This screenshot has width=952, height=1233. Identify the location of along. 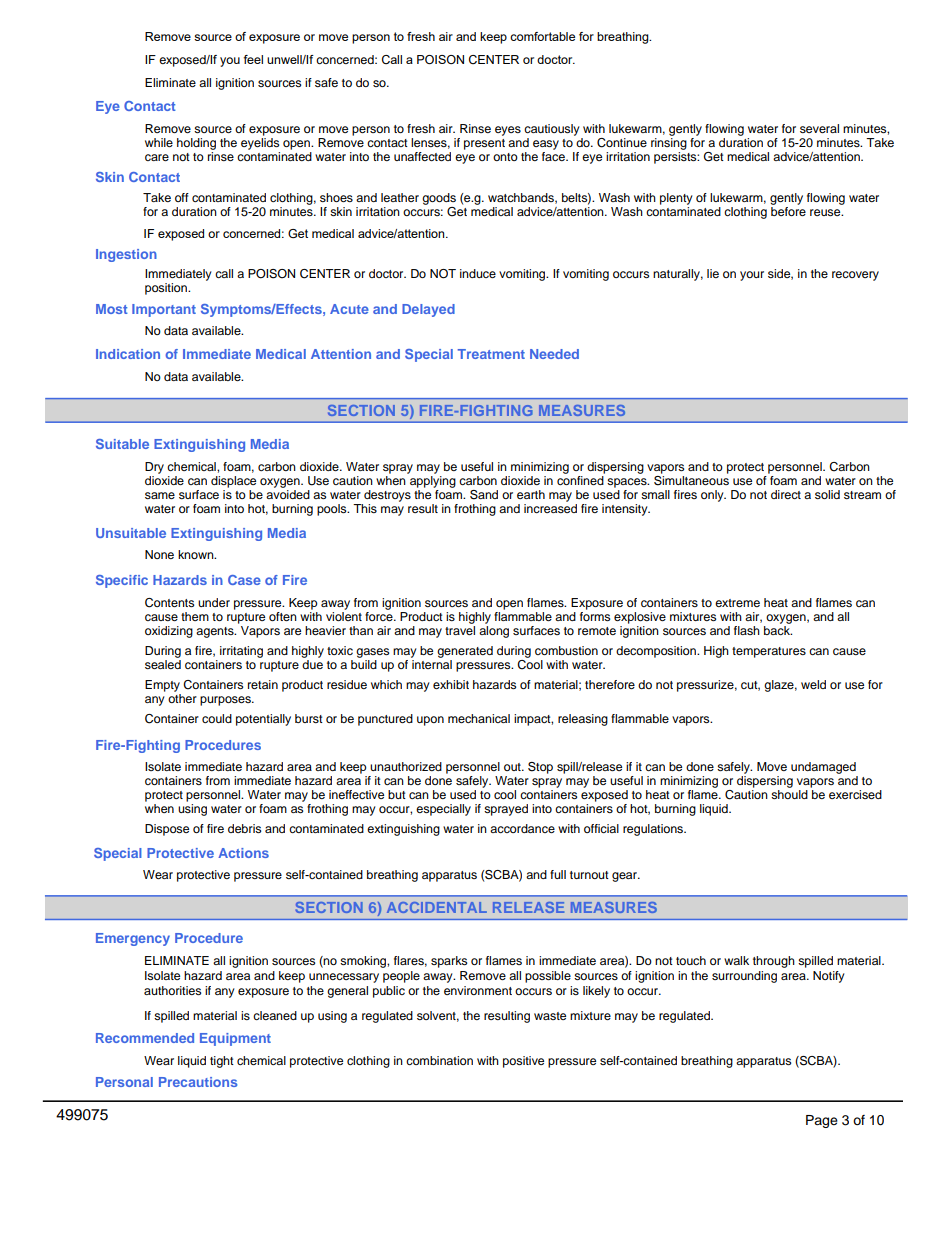
(494, 630).
